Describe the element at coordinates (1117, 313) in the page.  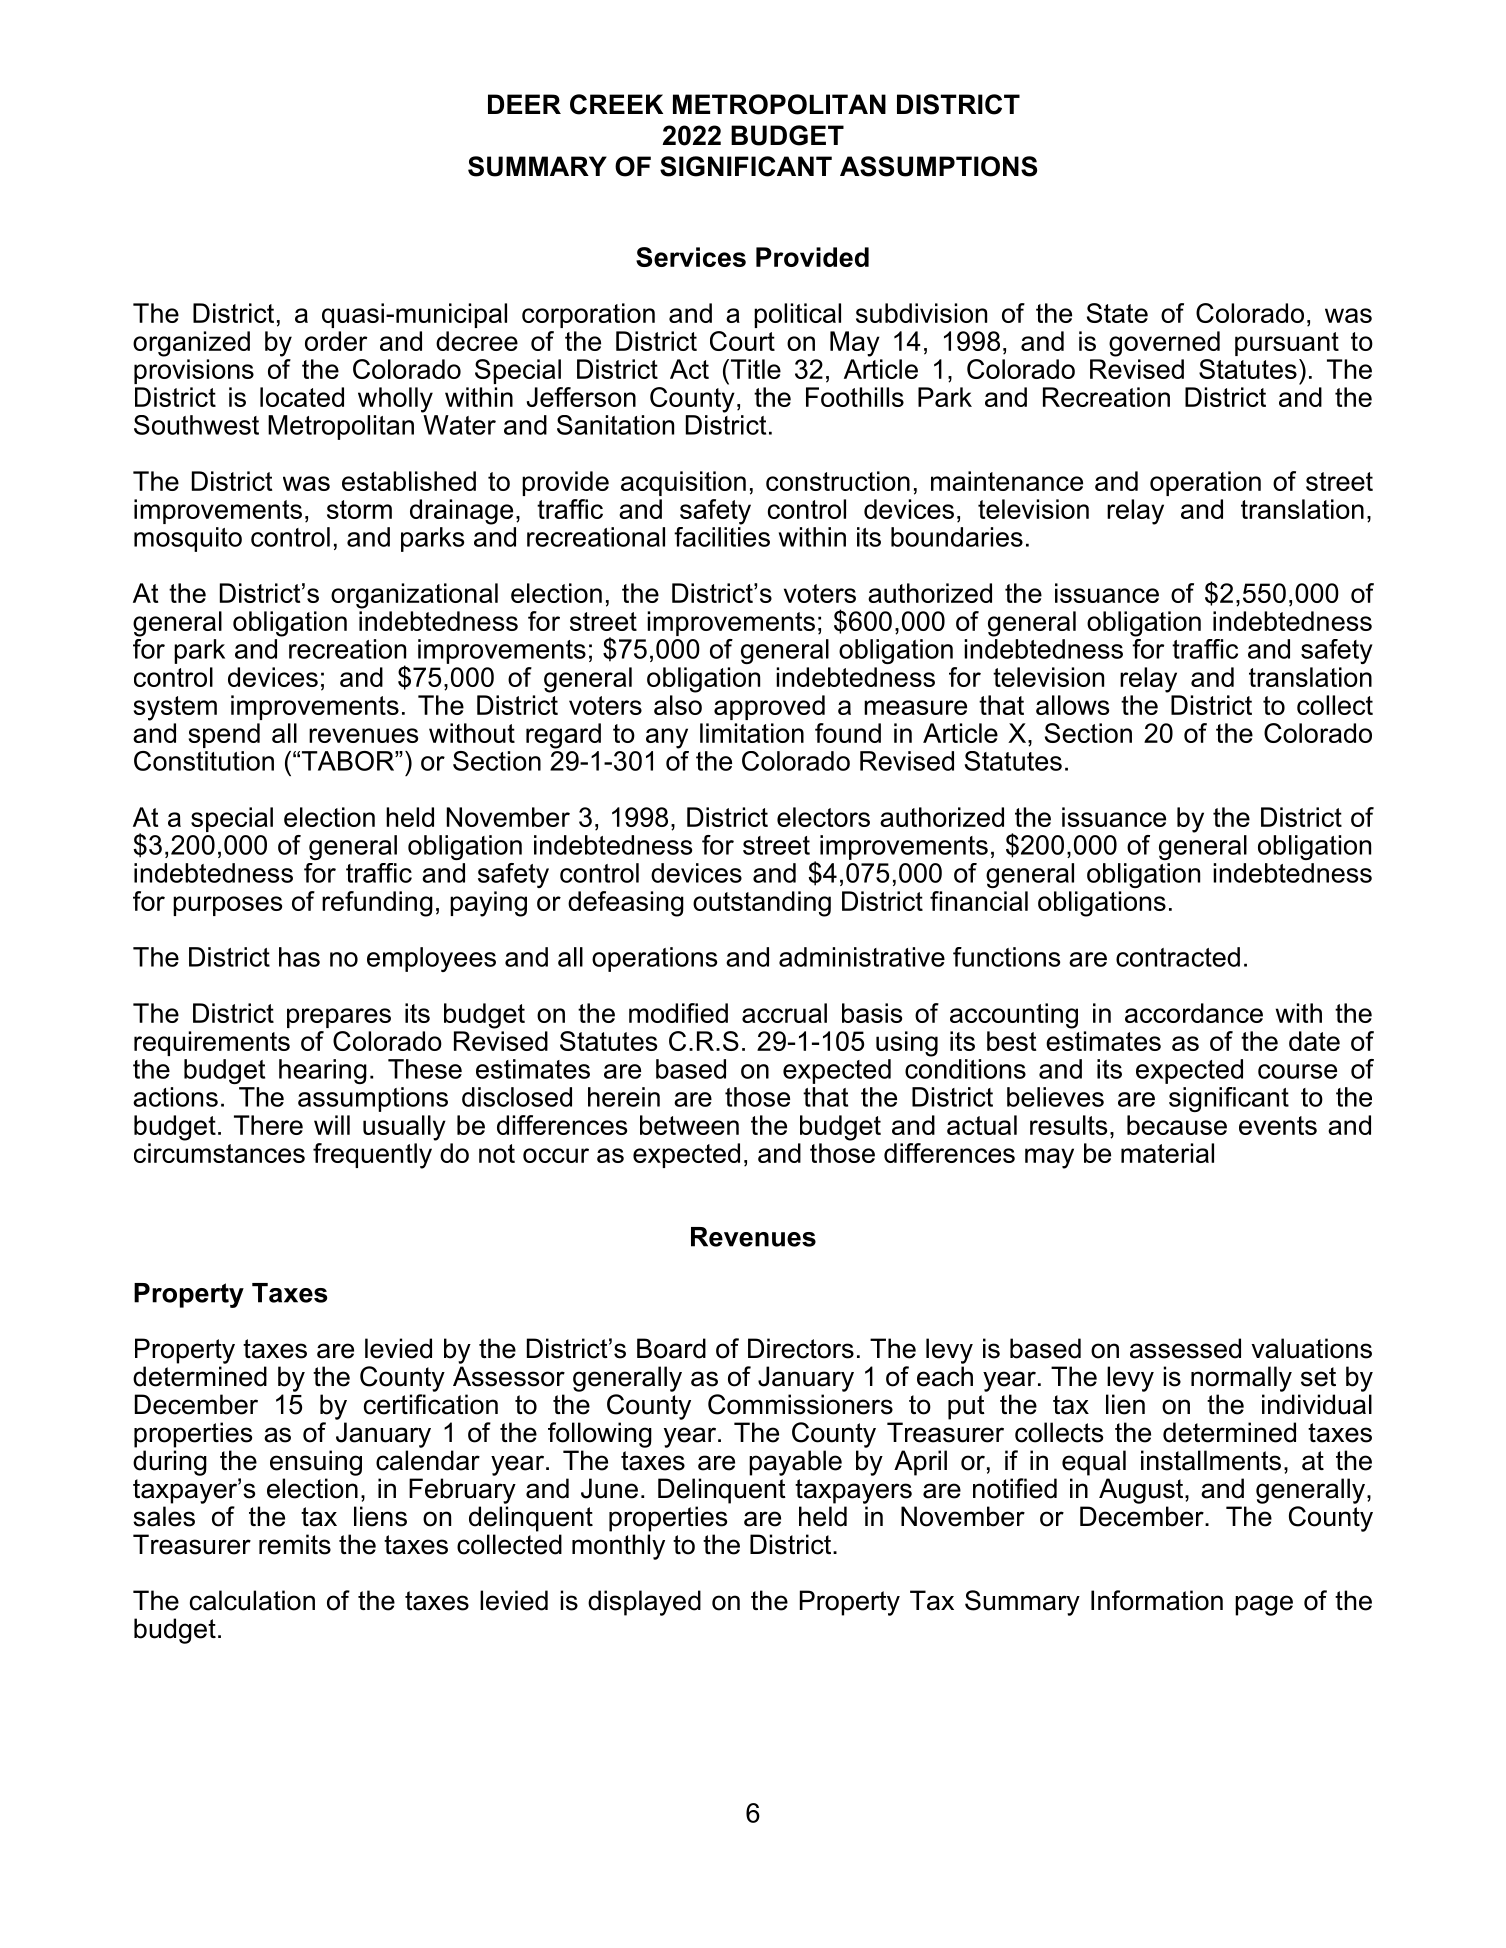
I see `State` at that location.
